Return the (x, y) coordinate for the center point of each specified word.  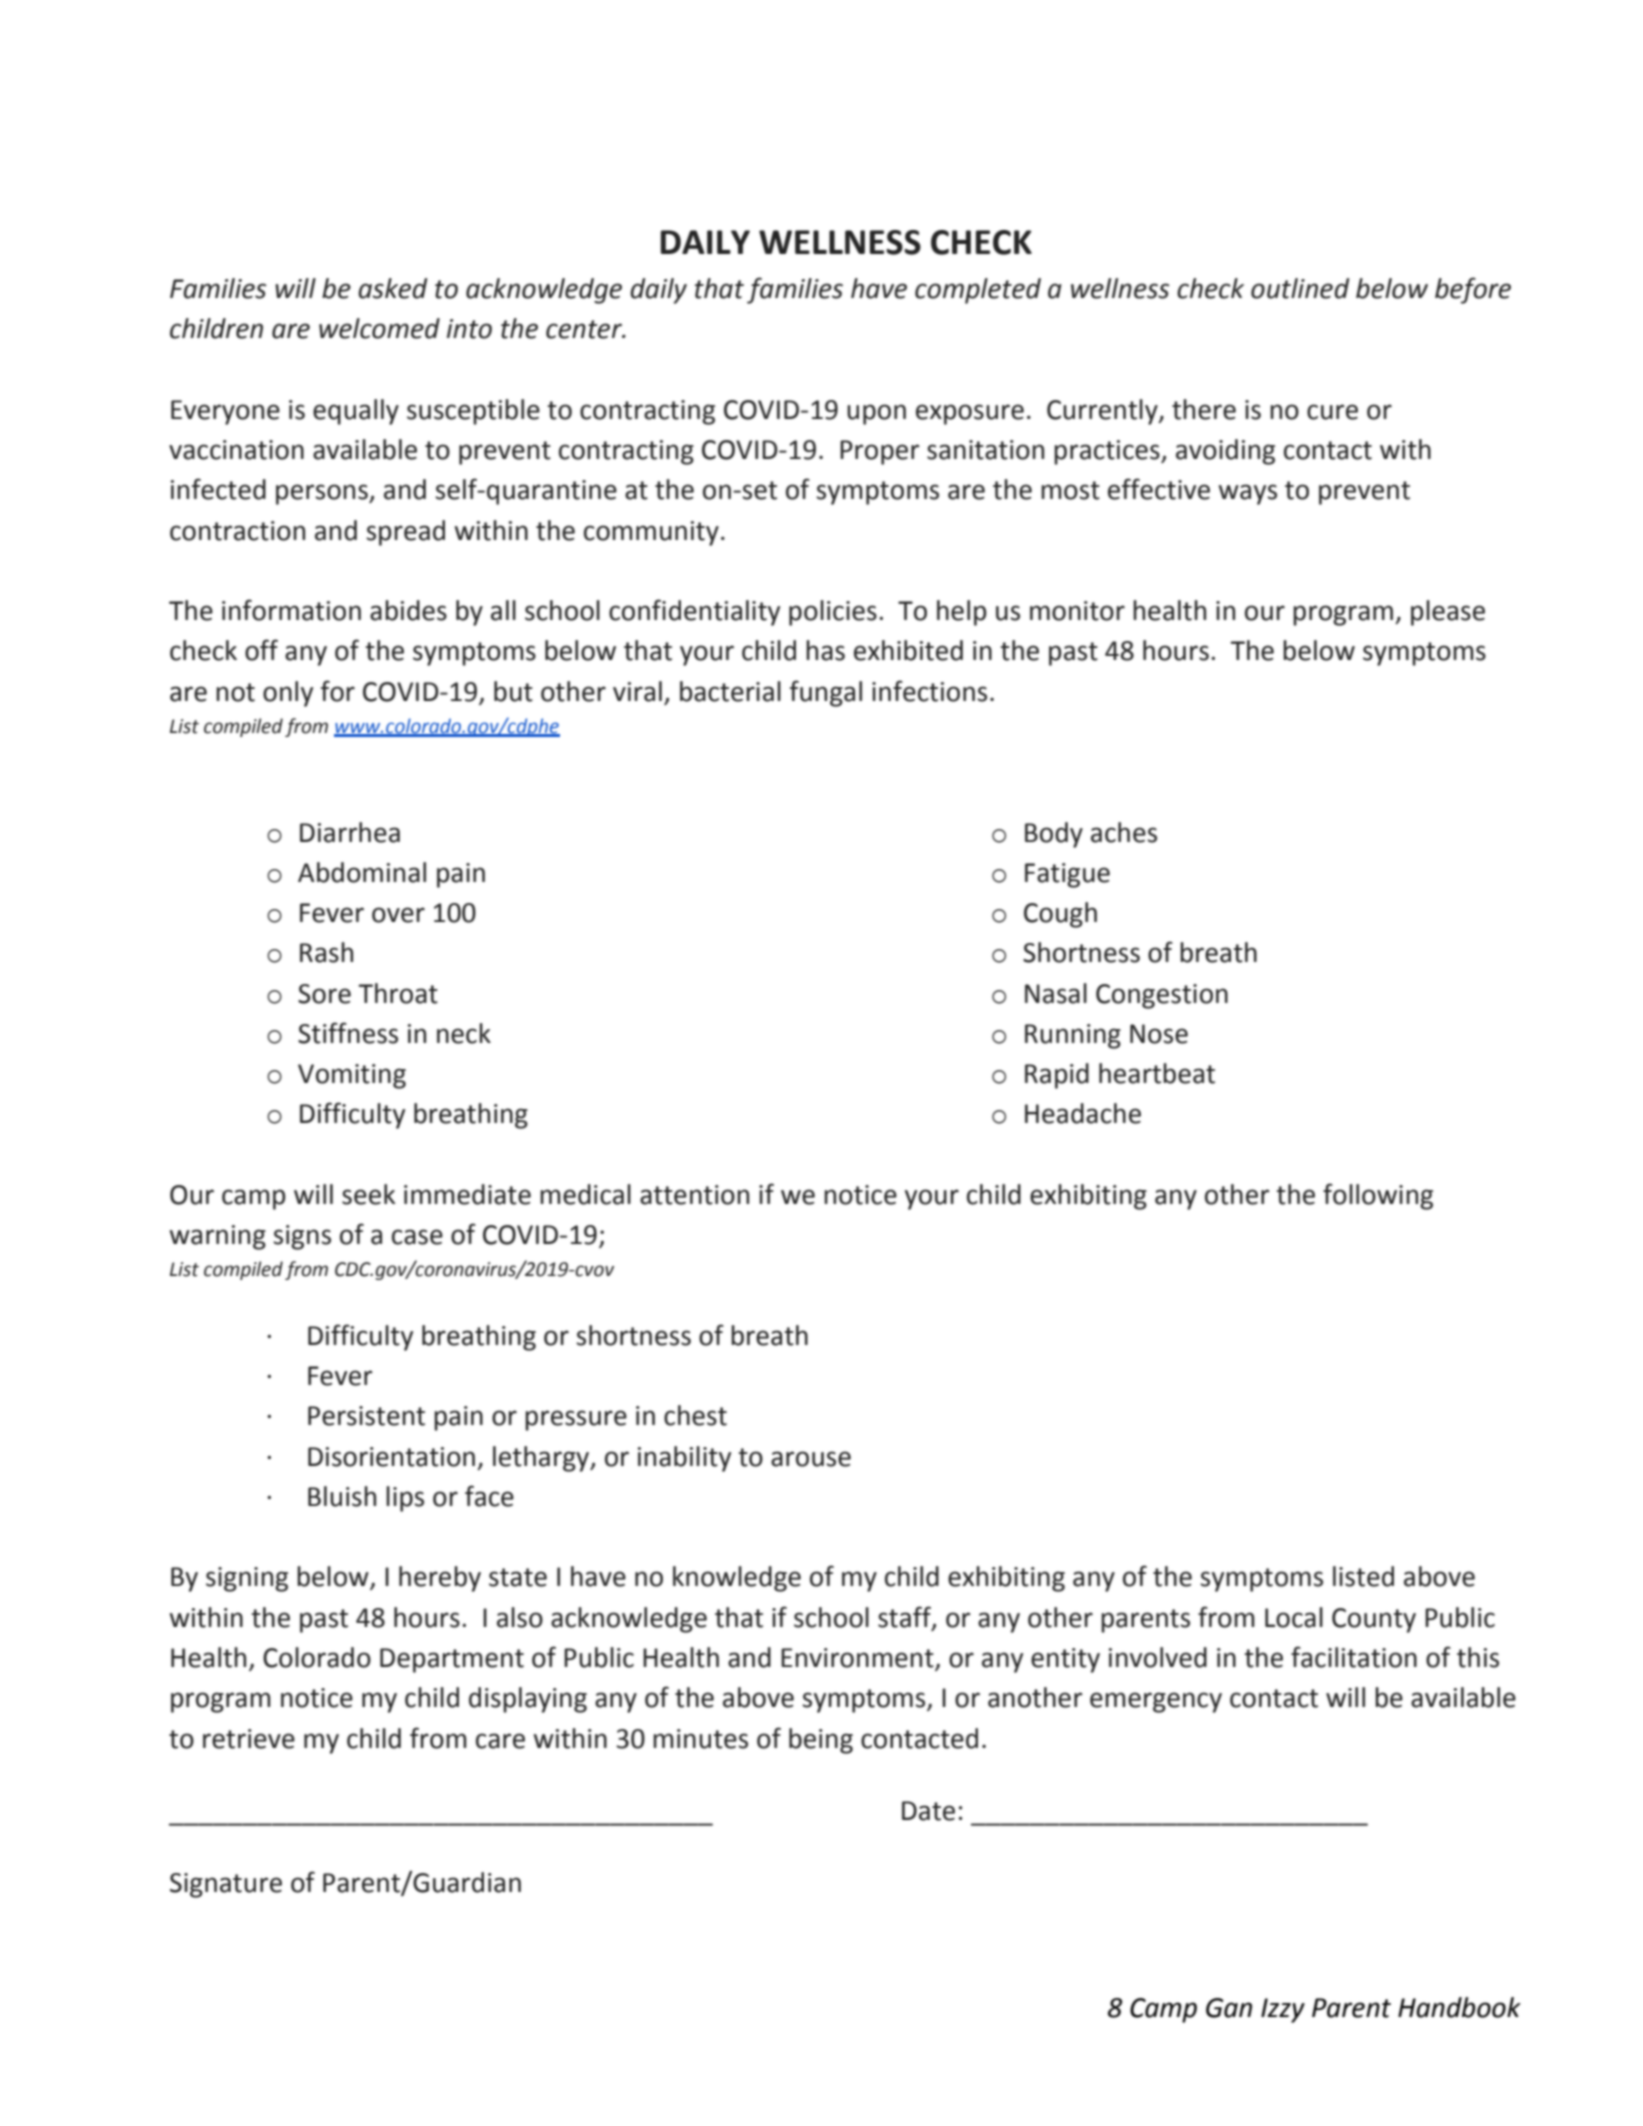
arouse (811, 1459)
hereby (440, 1579)
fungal (826, 693)
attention (694, 1195)
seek (368, 1194)
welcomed (379, 328)
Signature (226, 1885)
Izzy (1283, 2010)
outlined (1300, 288)
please (1448, 613)
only (288, 694)
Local (1294, 1617)
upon (876, 414)
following (1378, 1196)
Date (928, 1811)
